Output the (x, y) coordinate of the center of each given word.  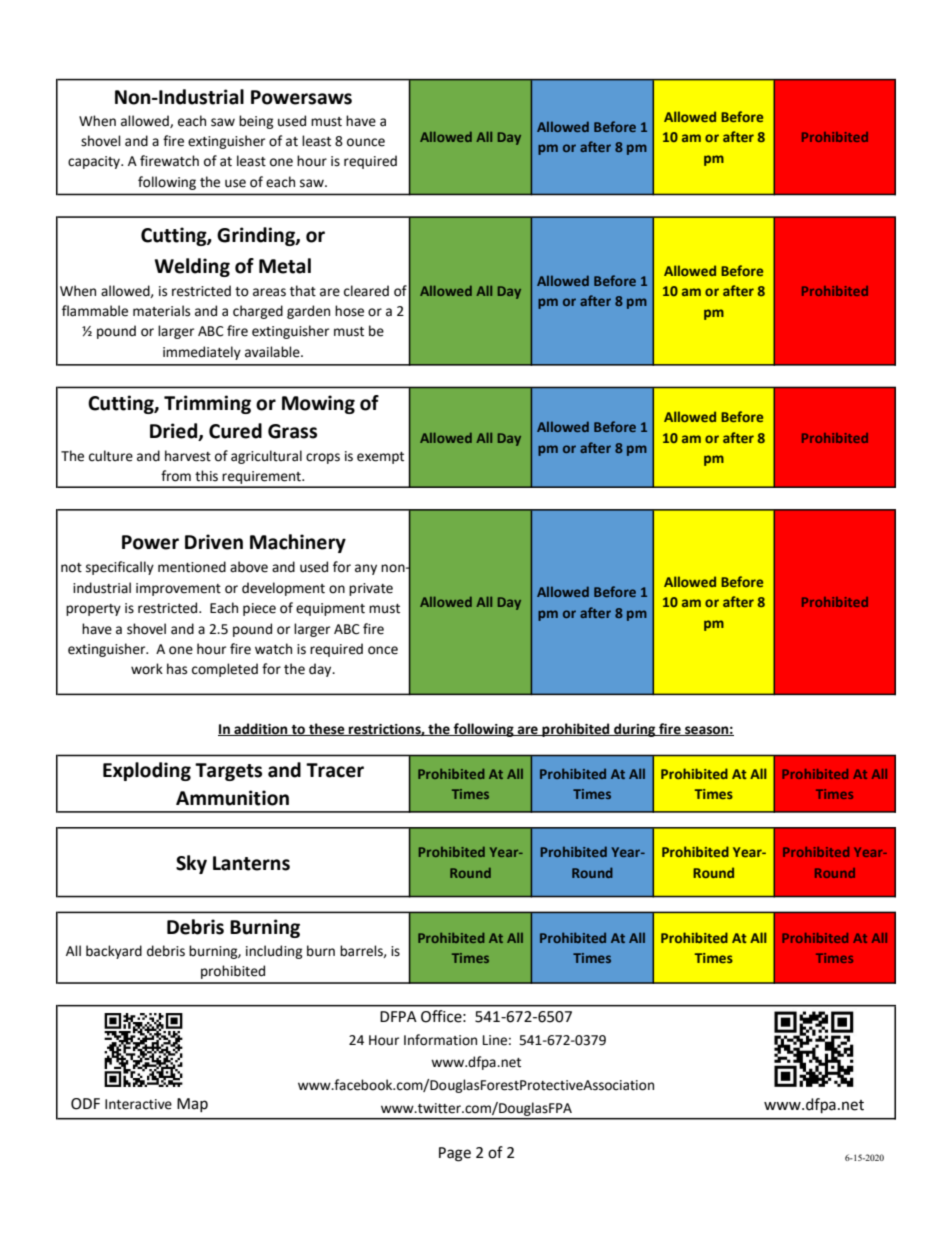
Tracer (335, 770)
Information (440, 1040)
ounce (366, 142)
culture (111, 456)
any (366, 569)
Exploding (147, 771)
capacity (95, 162)
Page (455, 1154)
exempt (380, 458)
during (635, 730)
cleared (366, 291)
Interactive (138, 1104)
